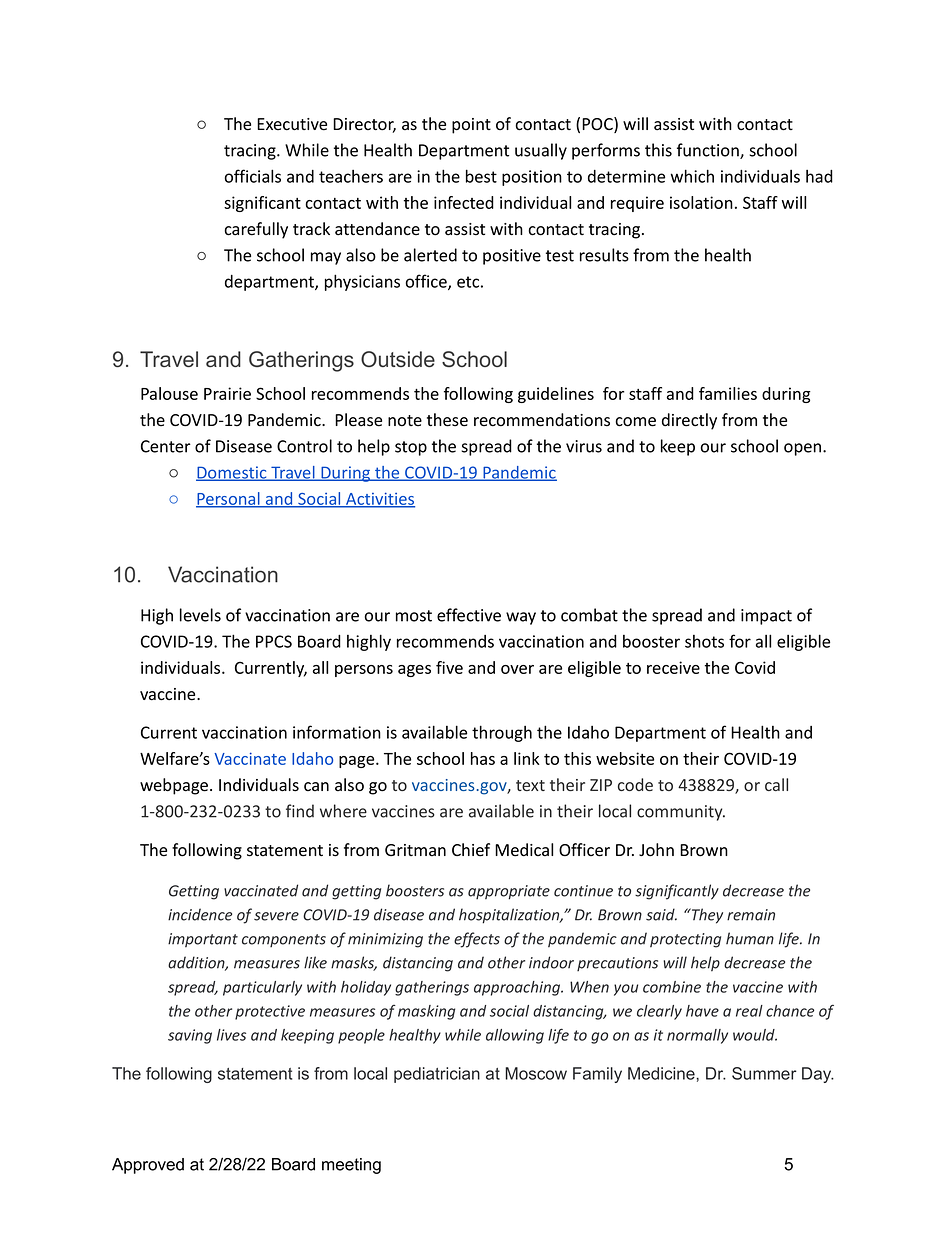 This screenshot has width=952, height=1233. What do you see at coordinates (200, 914) in the screenshot?
I see `incidence` at bounding box center [200, 914].
